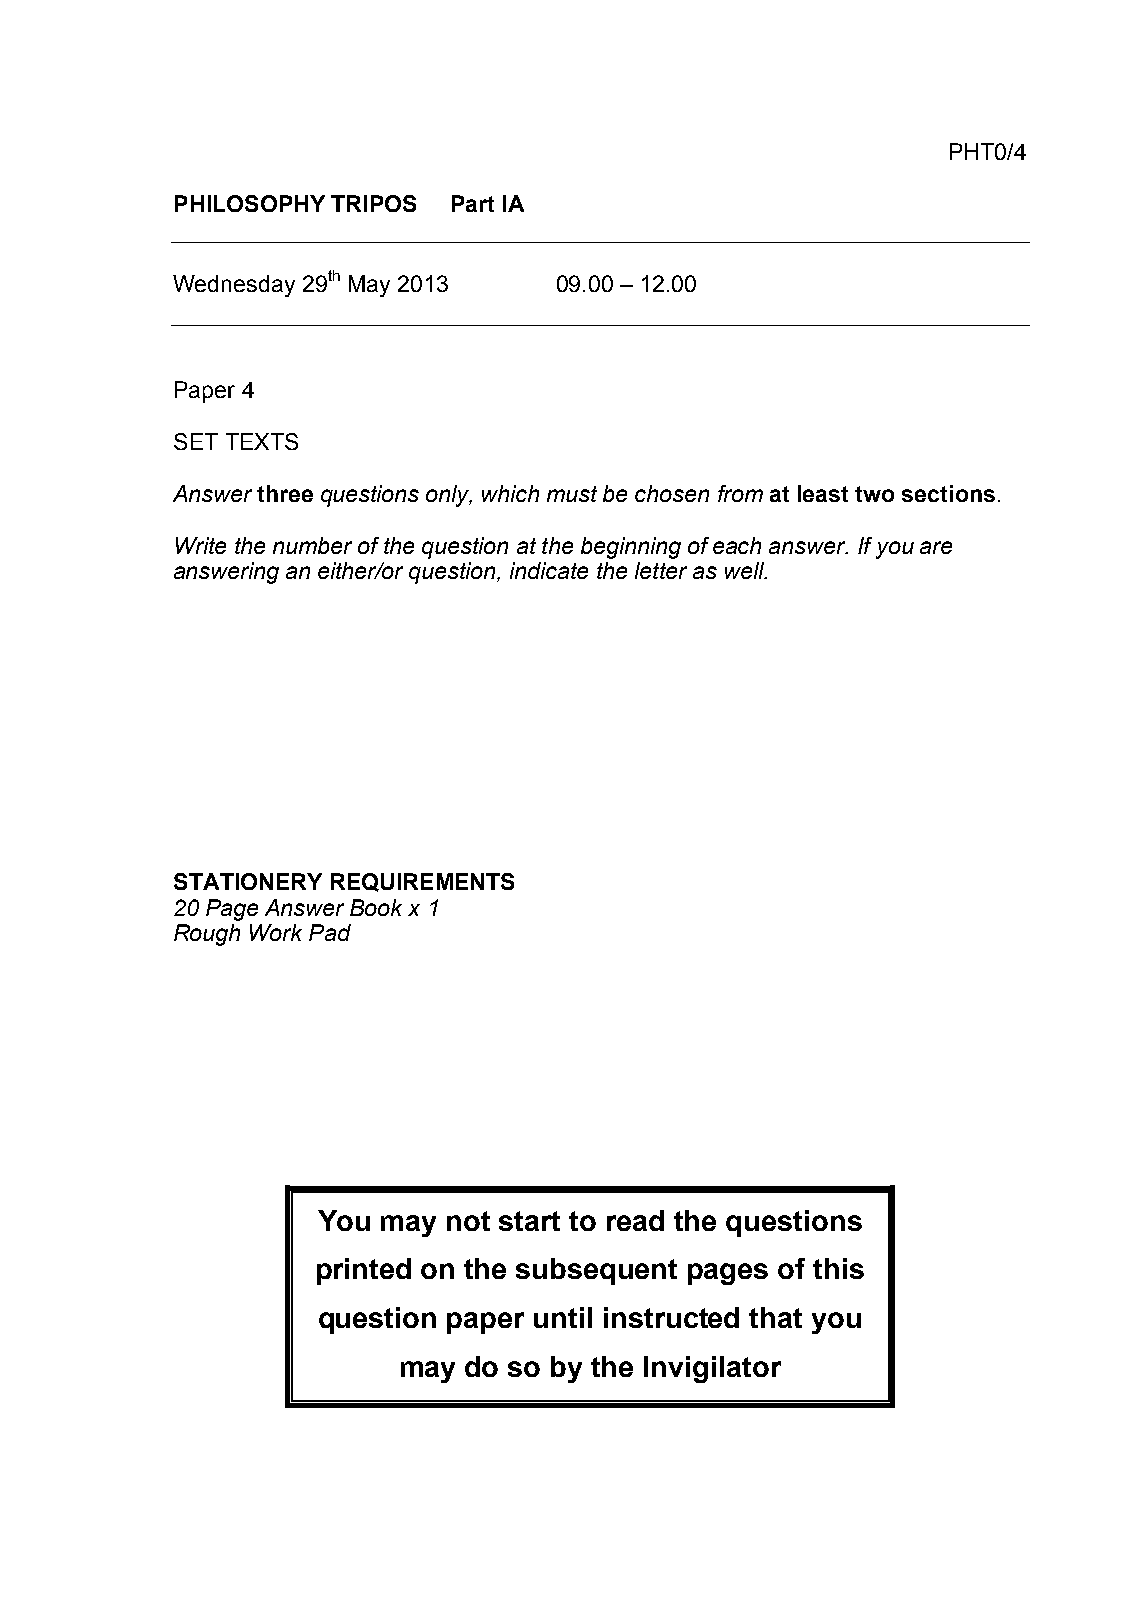 Image resolution: width=1148 pixels, height=1624 pixels. Describe the element at coordinates (473, 203) in the screenshot. I see `Part` at that location.
